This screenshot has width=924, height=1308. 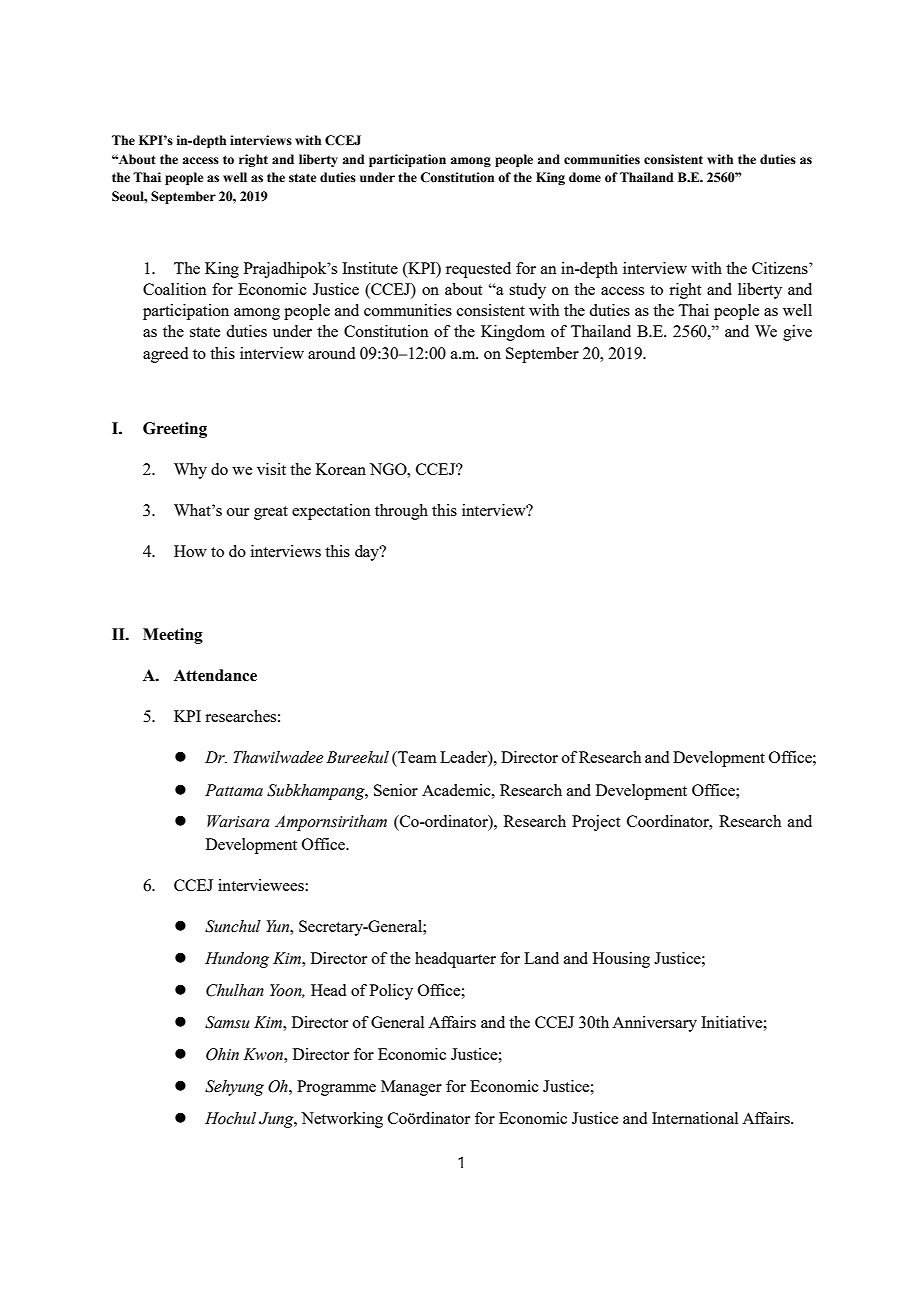 What do you see at coordinates (781, 268) in the screenshot?
I see `Citizens` at bounding box center [781, 268].
